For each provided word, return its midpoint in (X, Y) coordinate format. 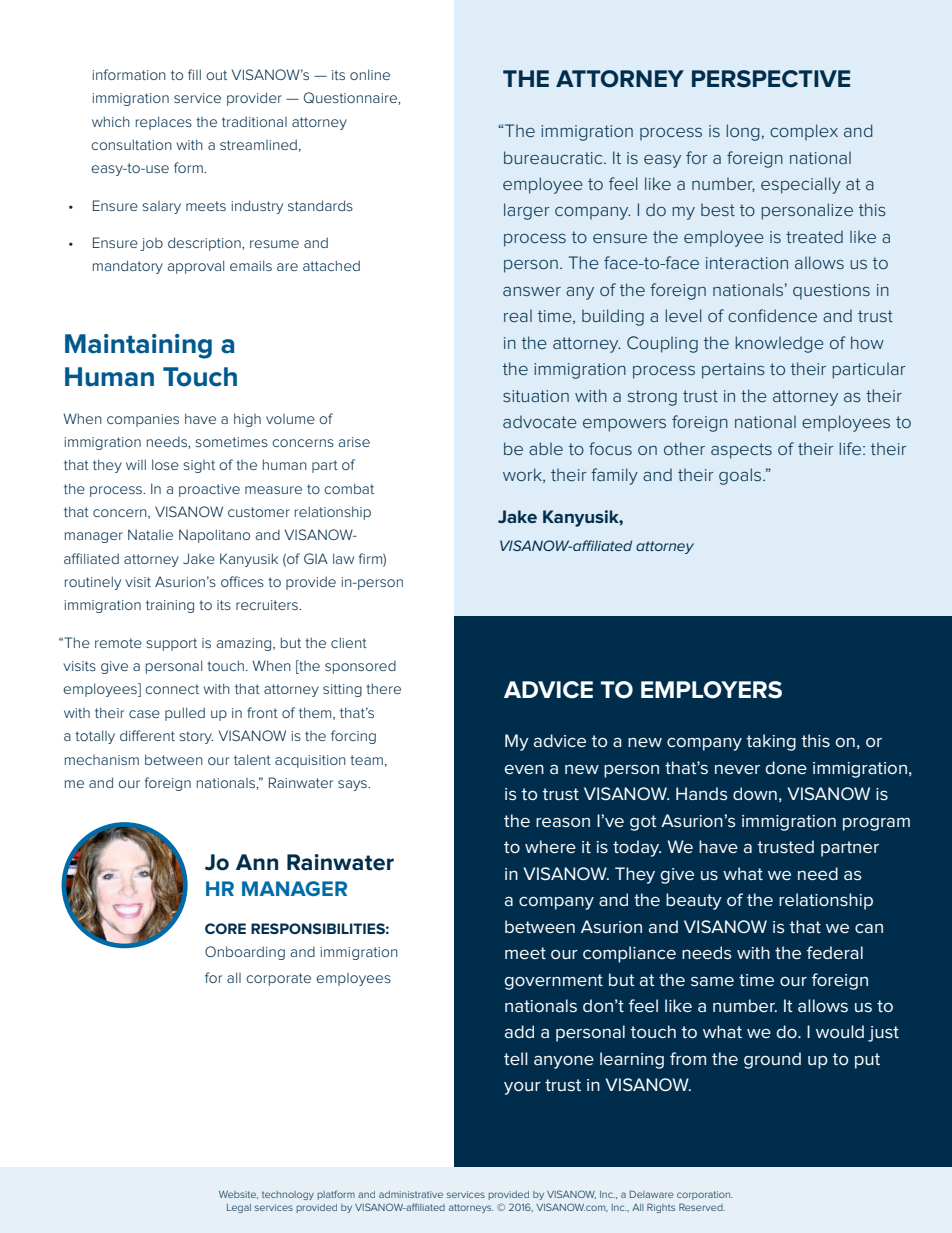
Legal (239, 1208)
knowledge (779, 344)
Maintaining (138, 346)
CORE (225, 928)
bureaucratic (554, 157)
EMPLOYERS (711, 690)
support (171, 644)
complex (804, 132)
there (383, 688)
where (550, 846)
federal (835, 952)
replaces (164, 123)
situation (536, 396)
